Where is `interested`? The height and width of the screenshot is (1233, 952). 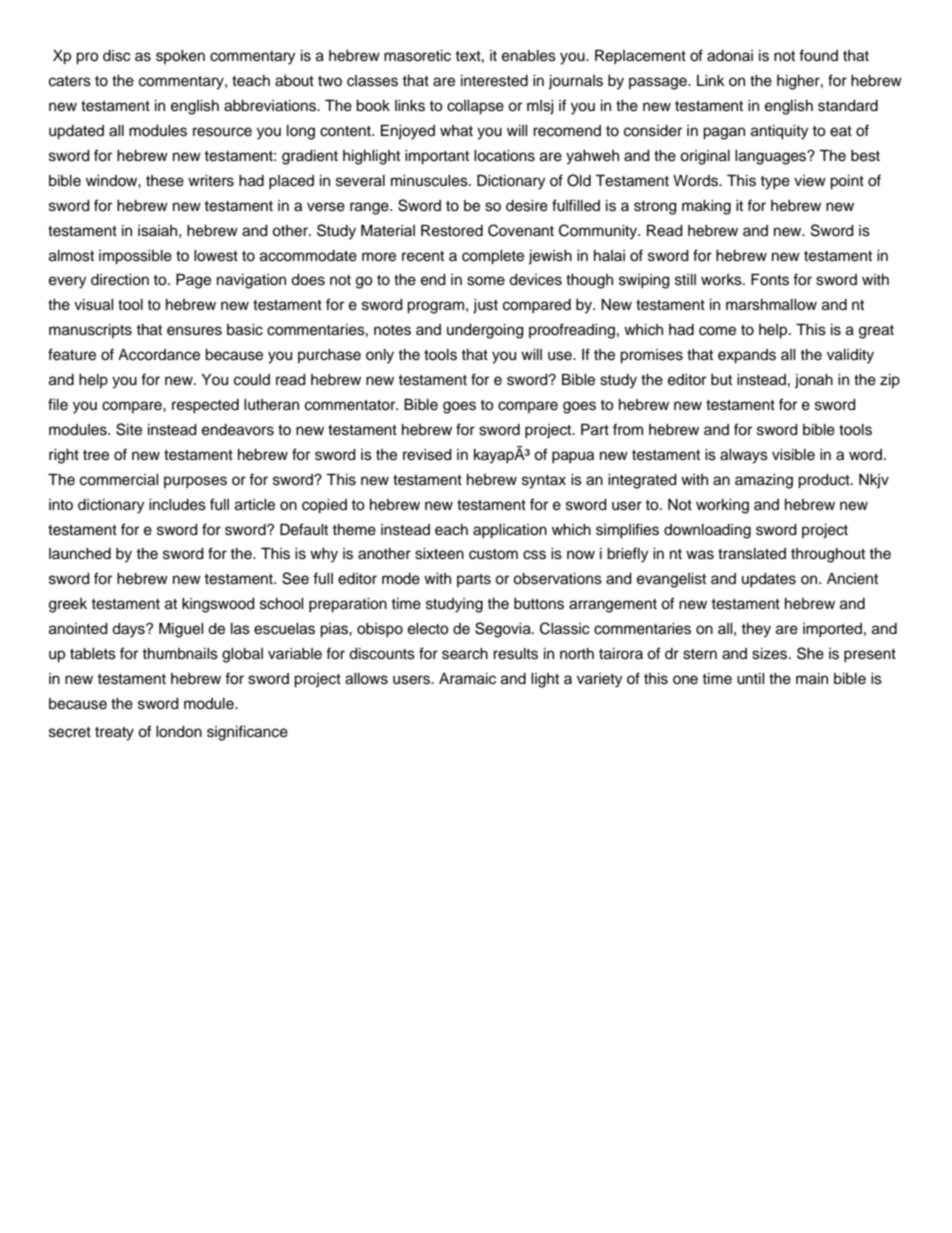 interested is located at coordinates (494, 81).
